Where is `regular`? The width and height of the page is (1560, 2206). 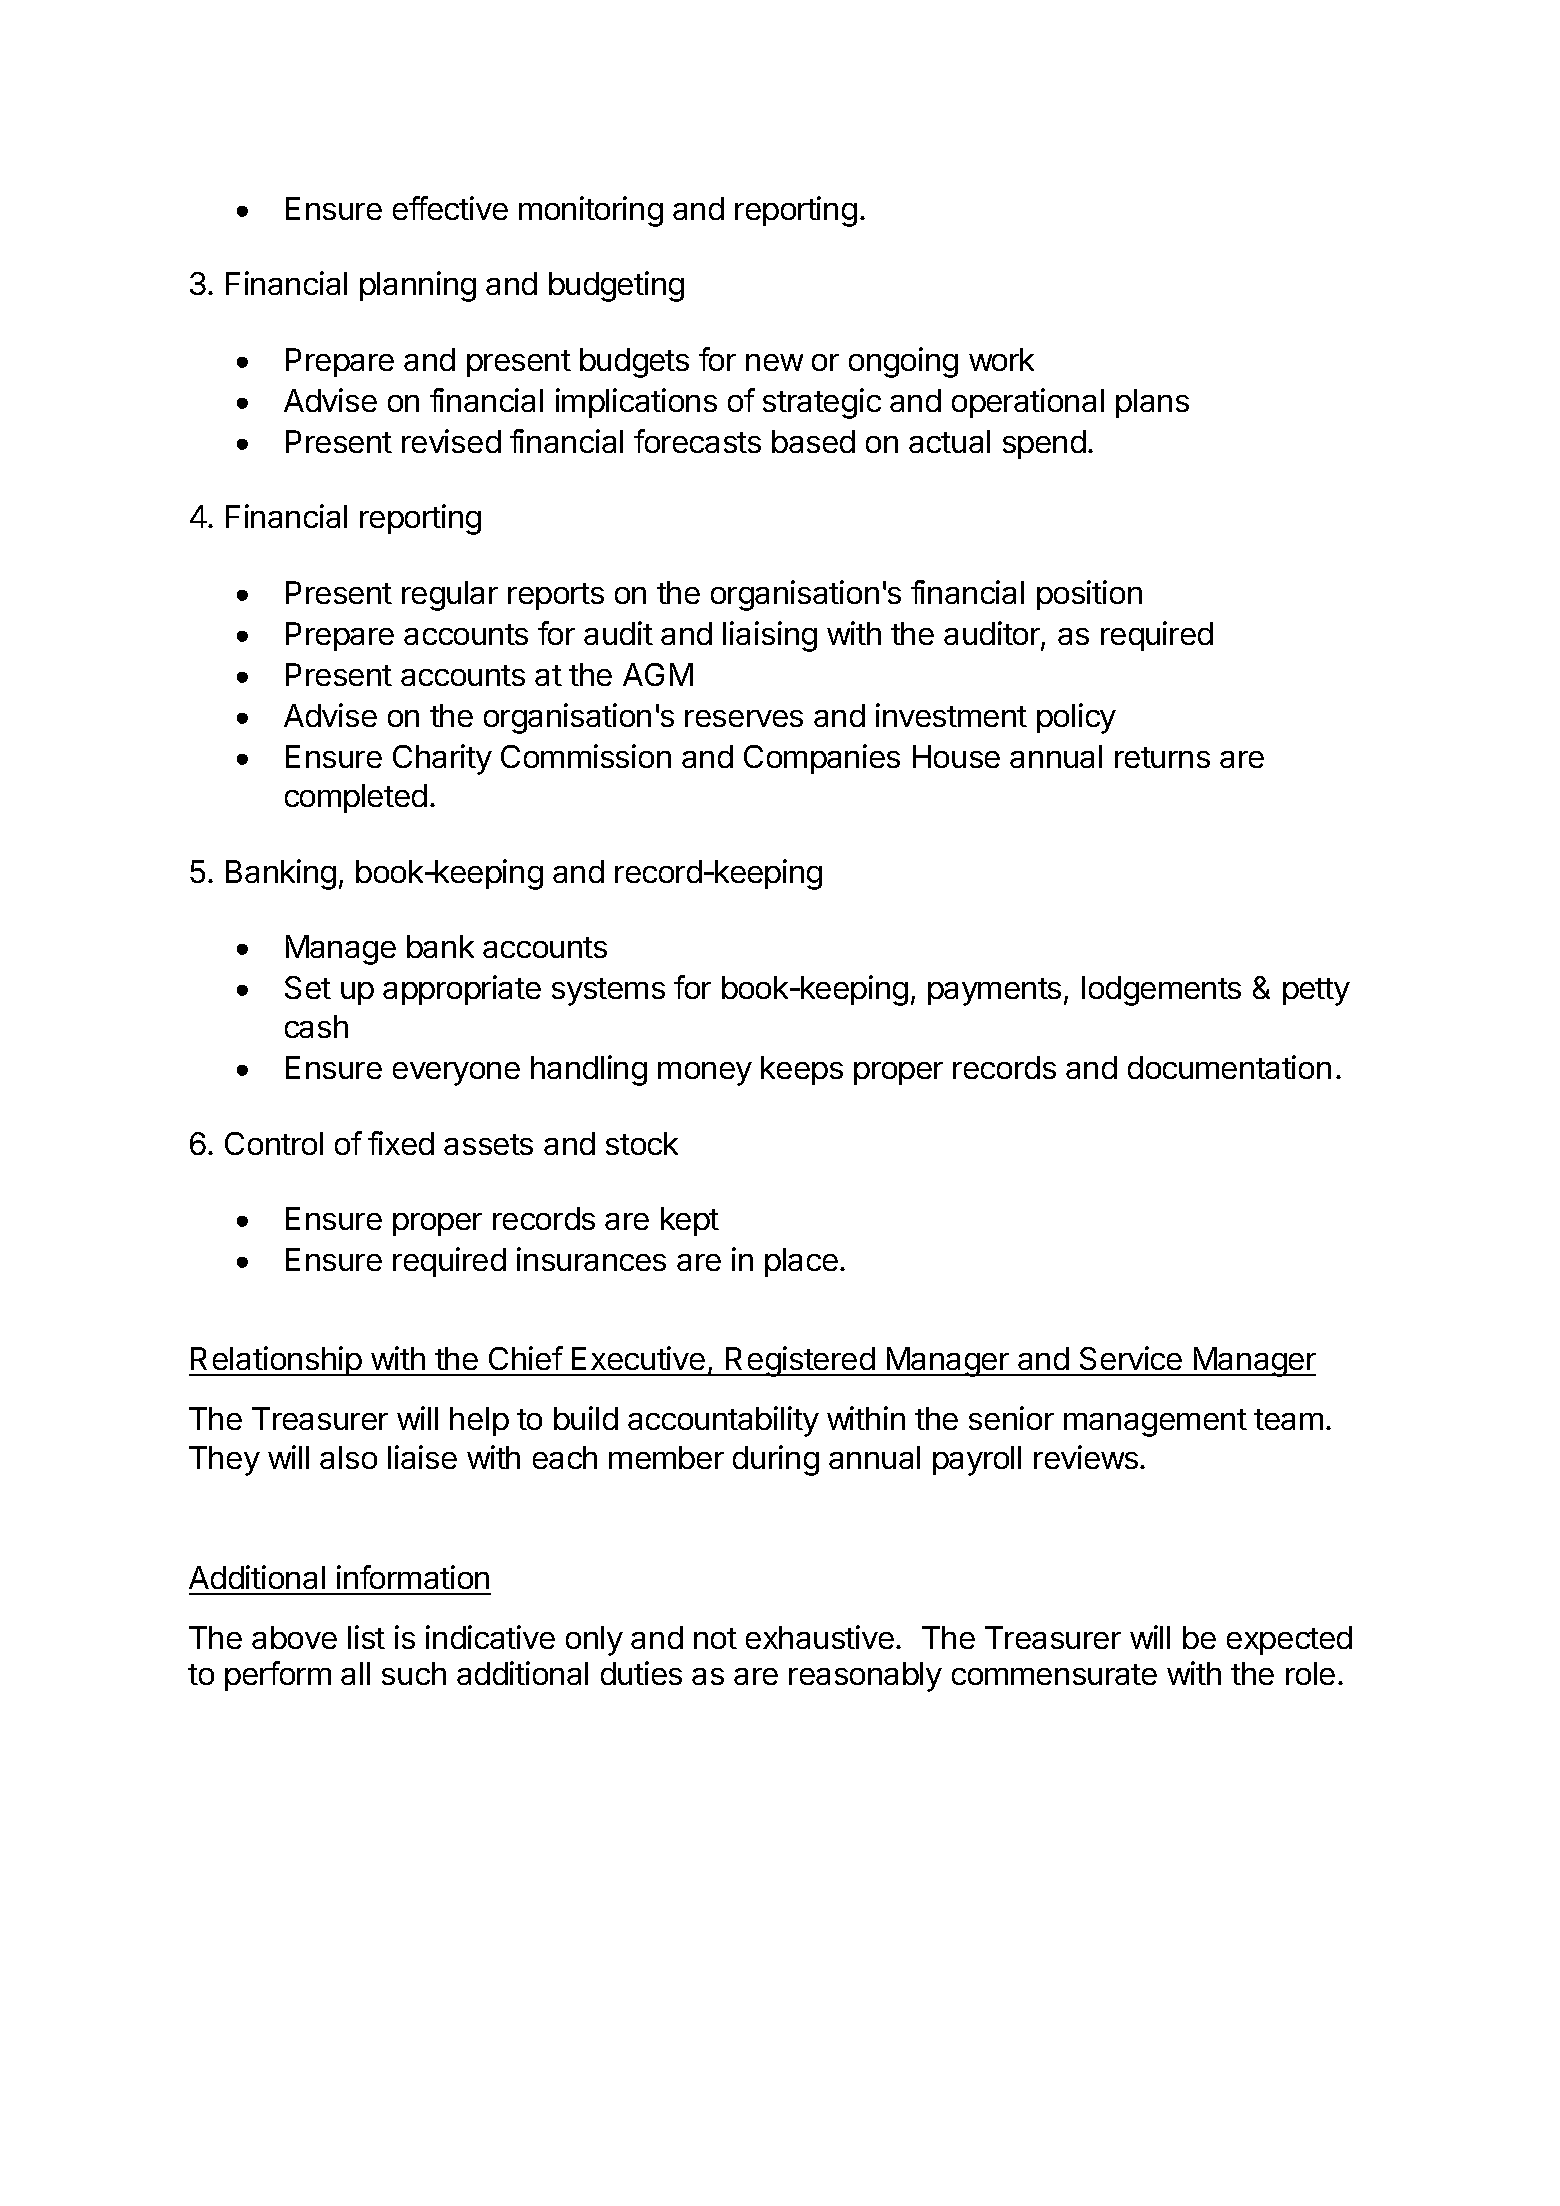
regular is located at coordinates (450, 596).
